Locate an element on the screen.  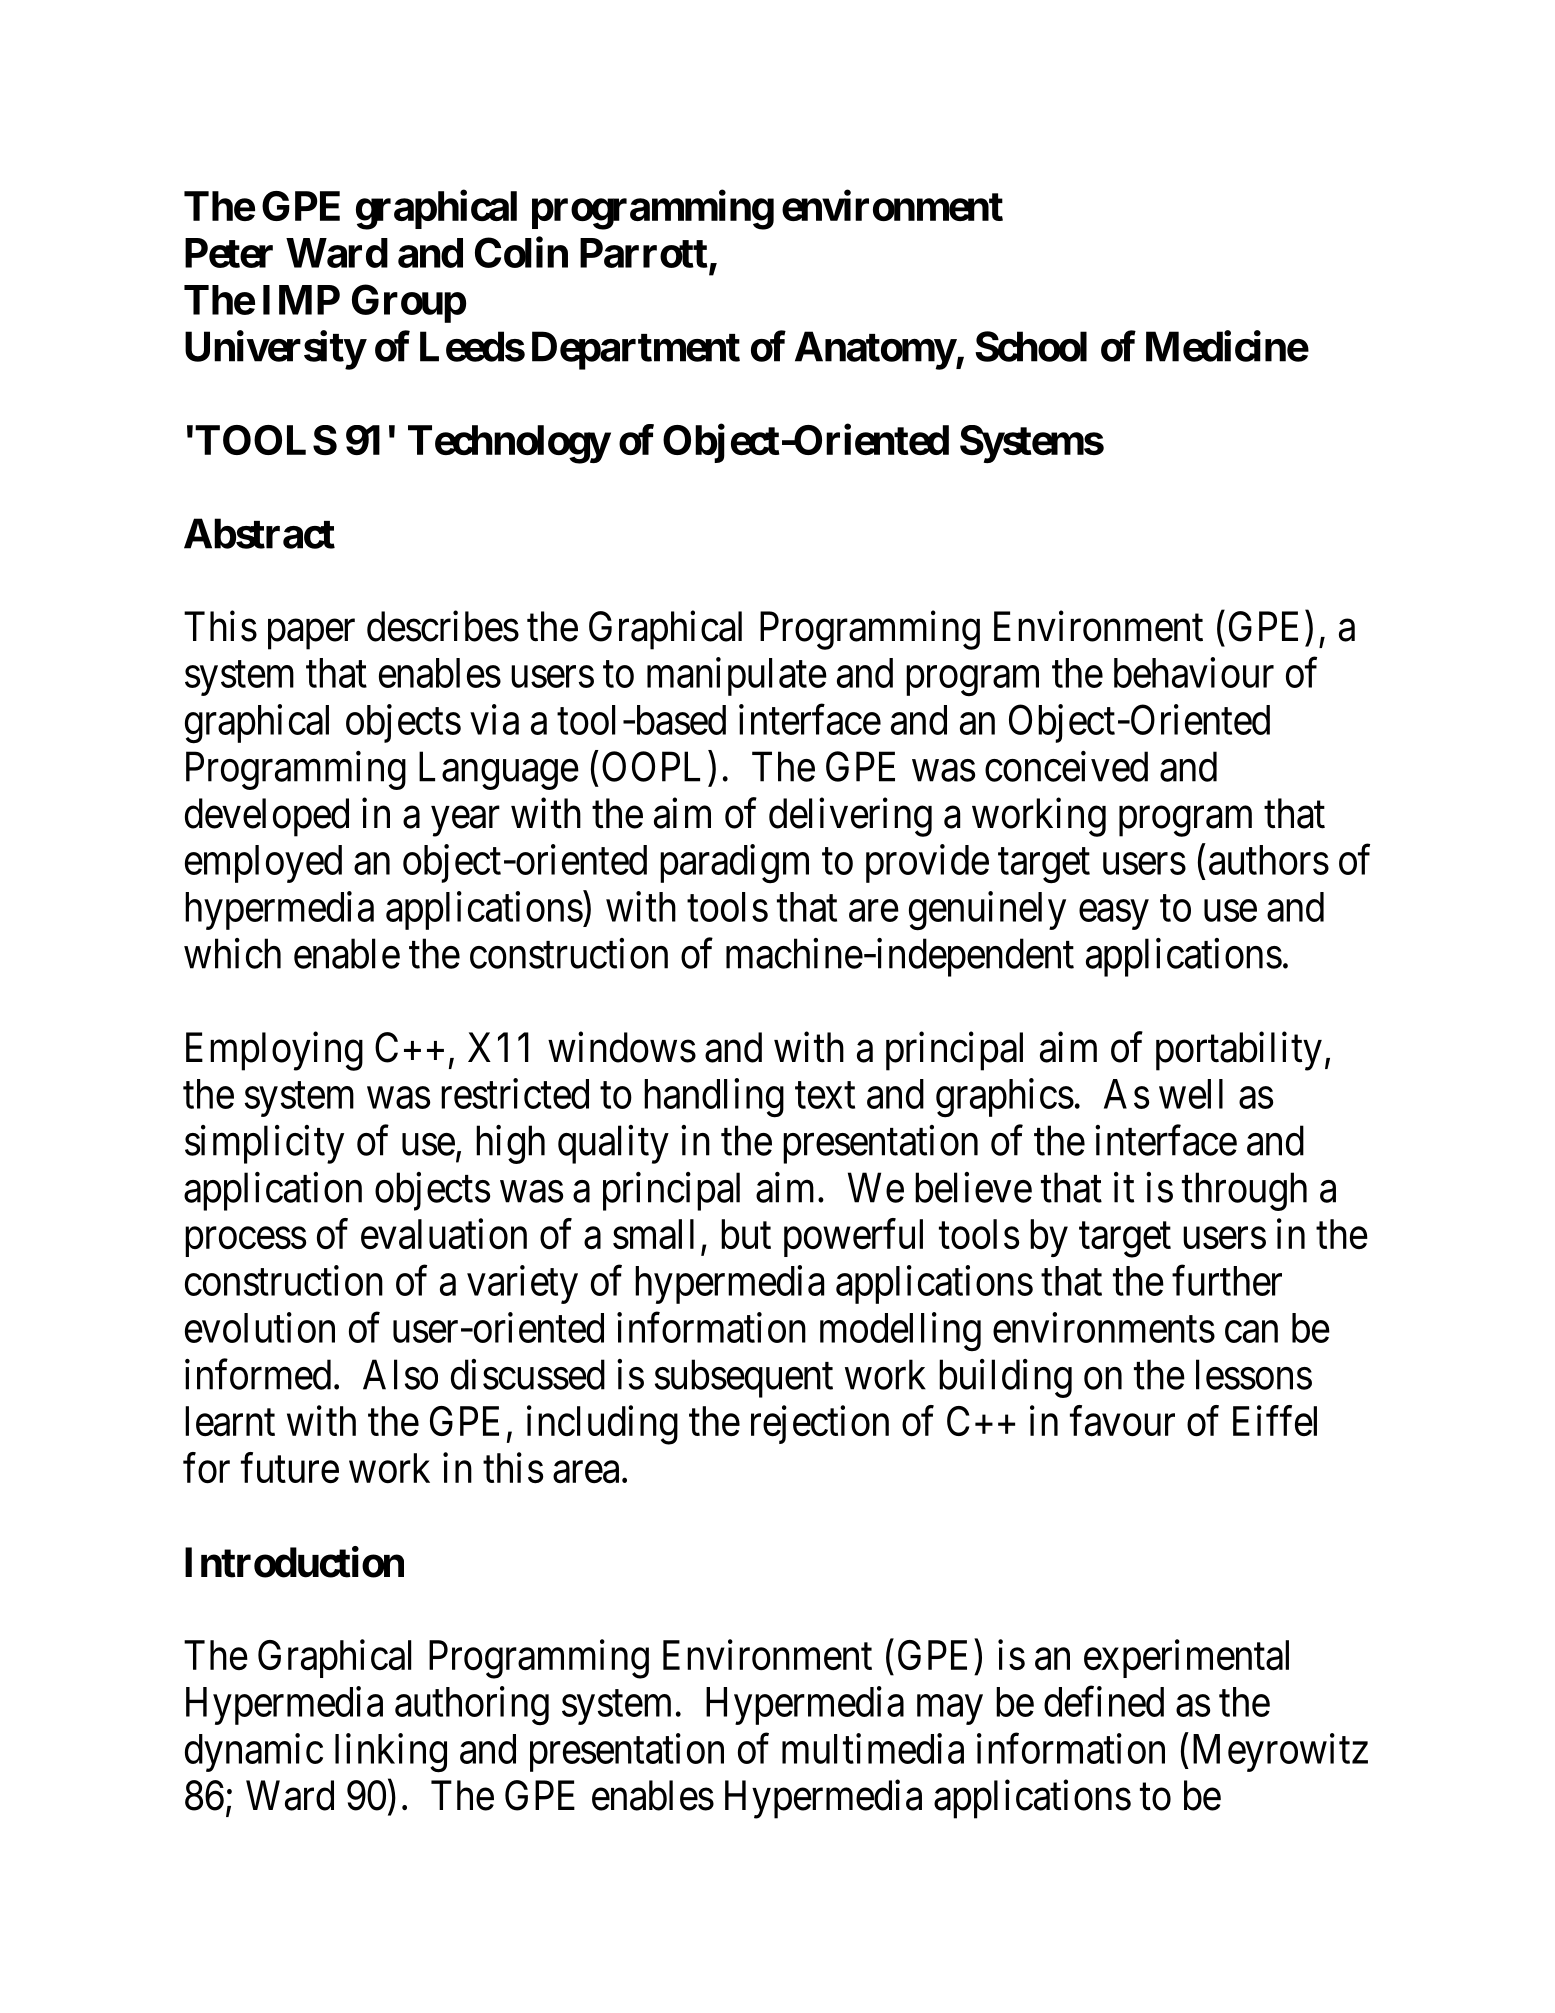
School is located at coordinates (1031, 346).
